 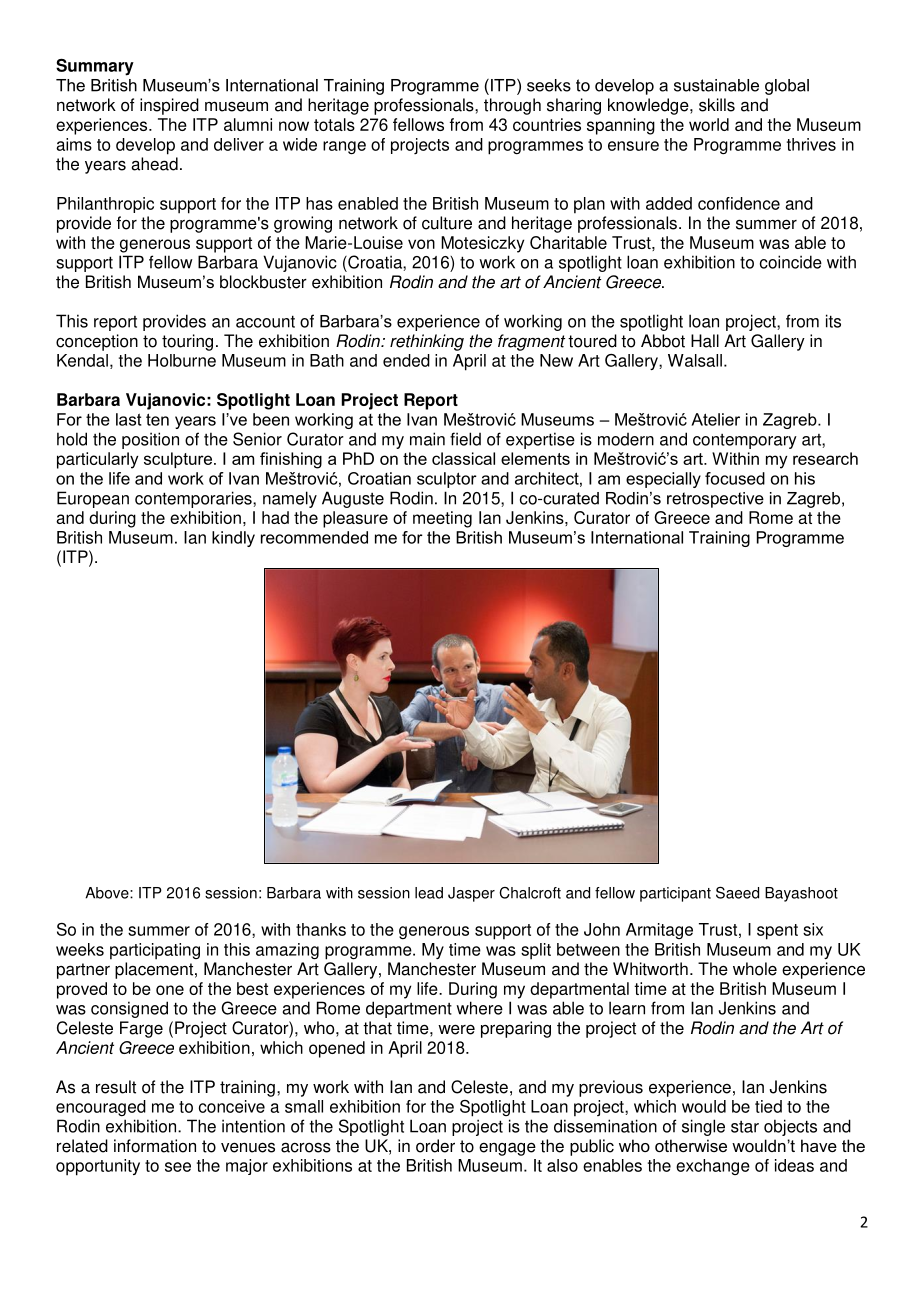 I want to click on Saeed, so click(x=737, y=893).
